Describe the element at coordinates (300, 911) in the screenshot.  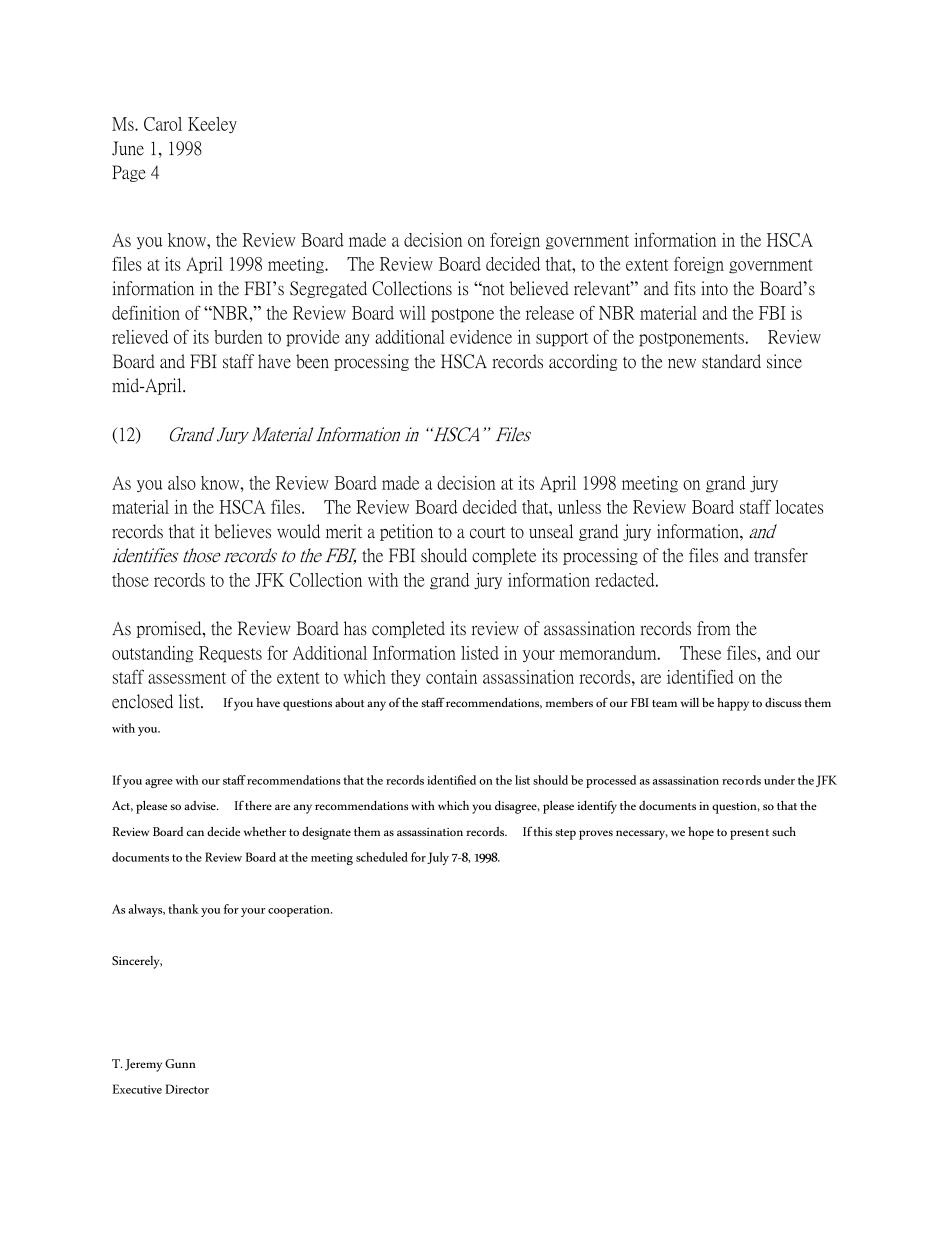
I see `cooperation` at that location.
